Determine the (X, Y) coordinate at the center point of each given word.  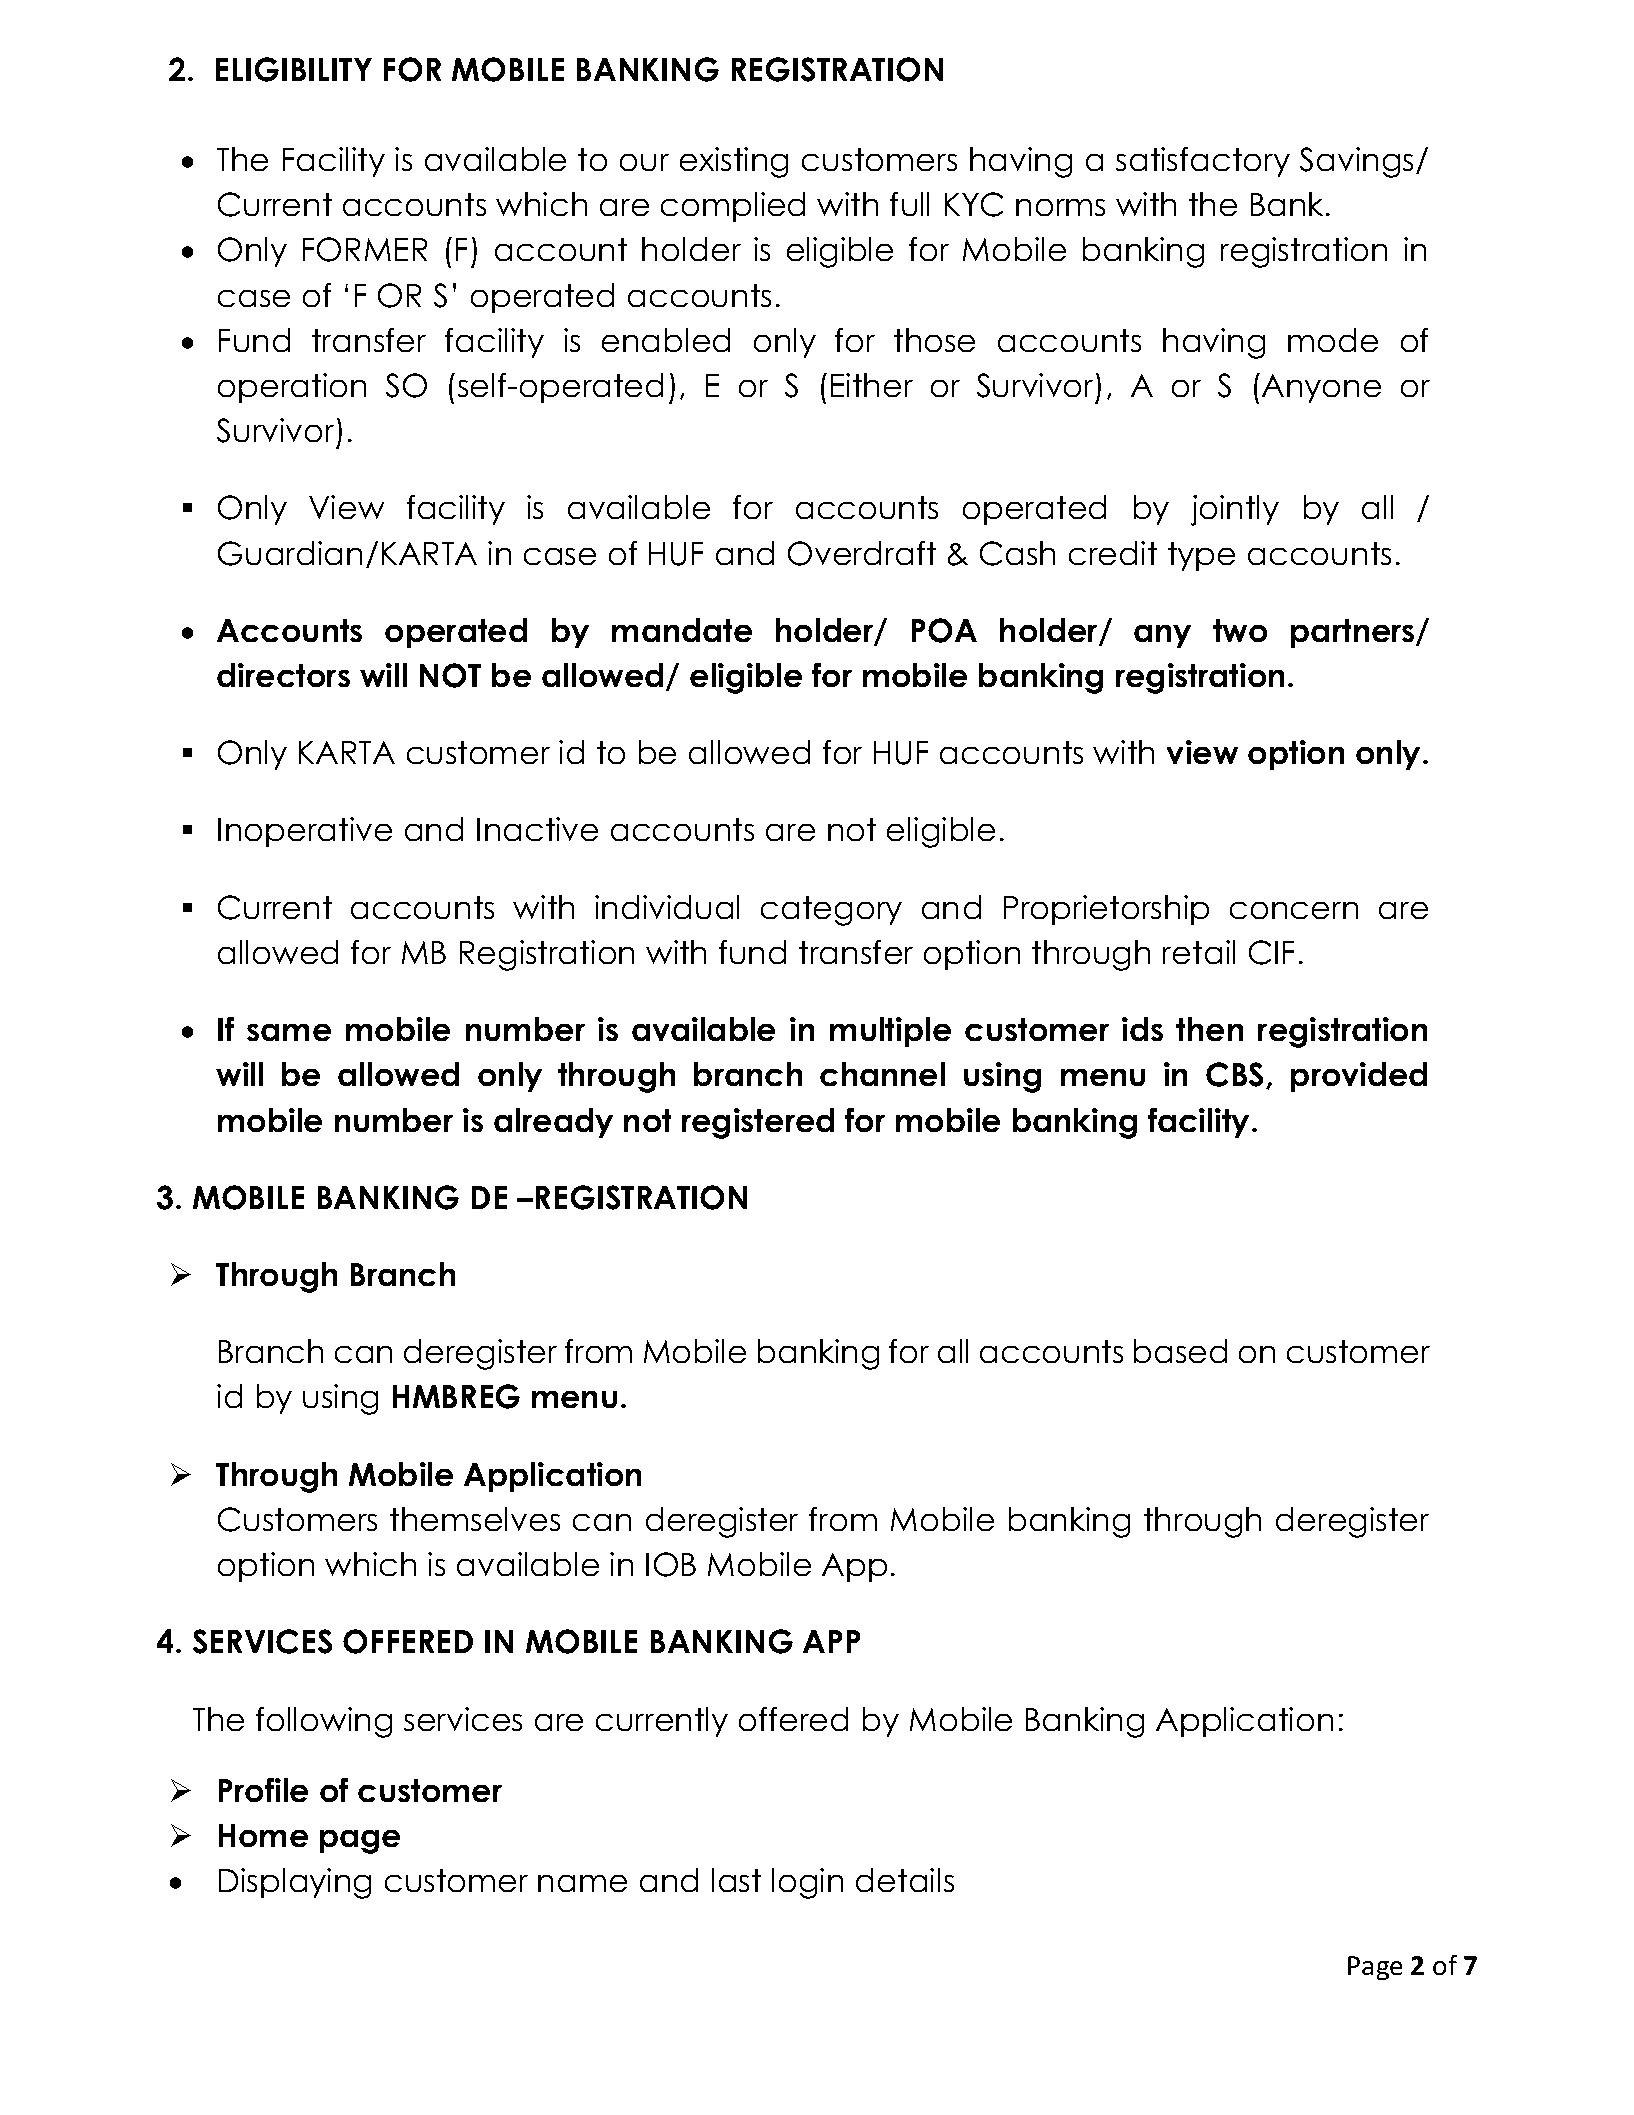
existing (734, 162)
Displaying (295, 1883)
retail (1199, 952)
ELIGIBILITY (294, 69)
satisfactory (1203, 162)
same (289, 1032)
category (831, 911)
